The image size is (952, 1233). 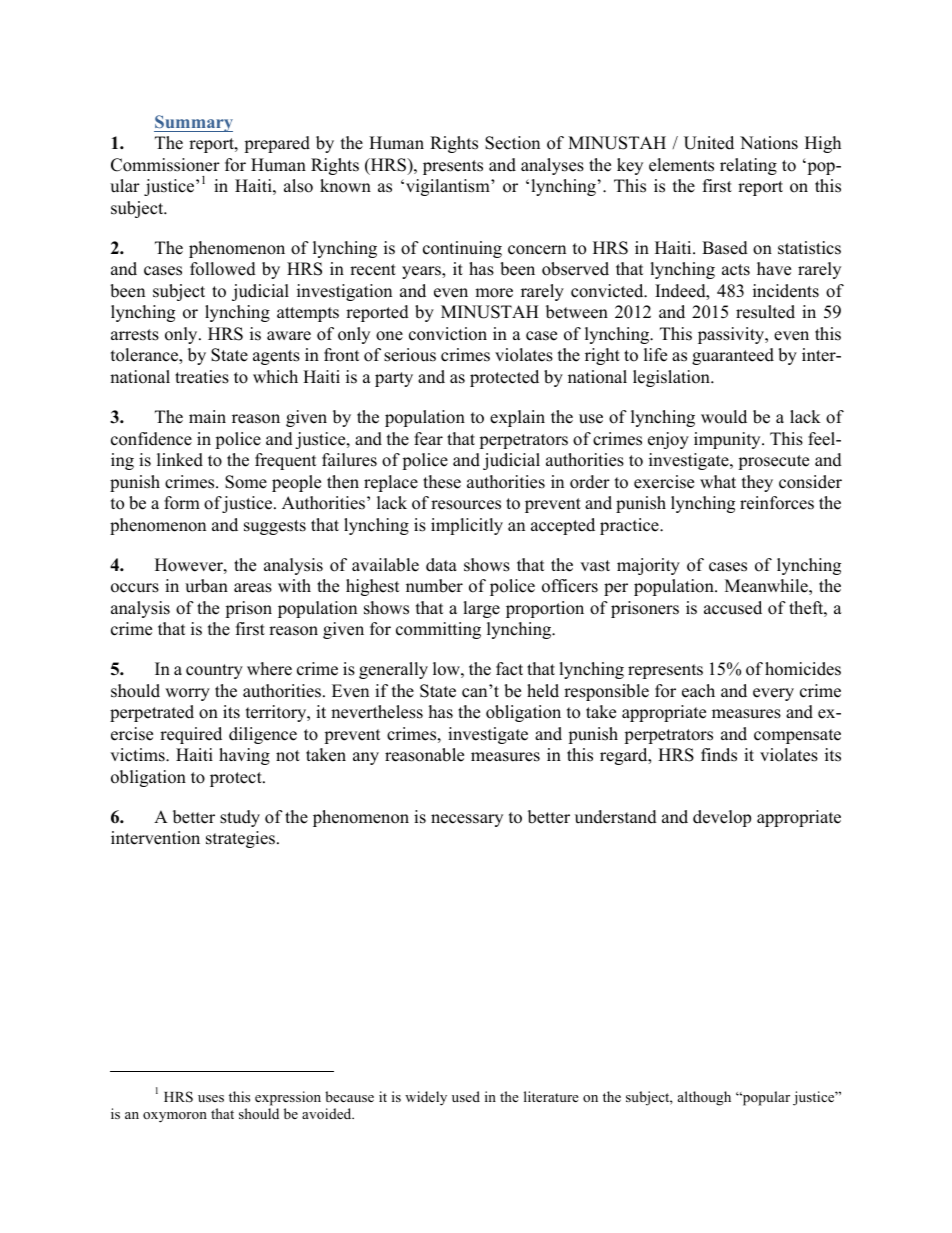 What do you see at coordinates (244, 756) in the page?
I see `having` at bounding box center [244, 756].
